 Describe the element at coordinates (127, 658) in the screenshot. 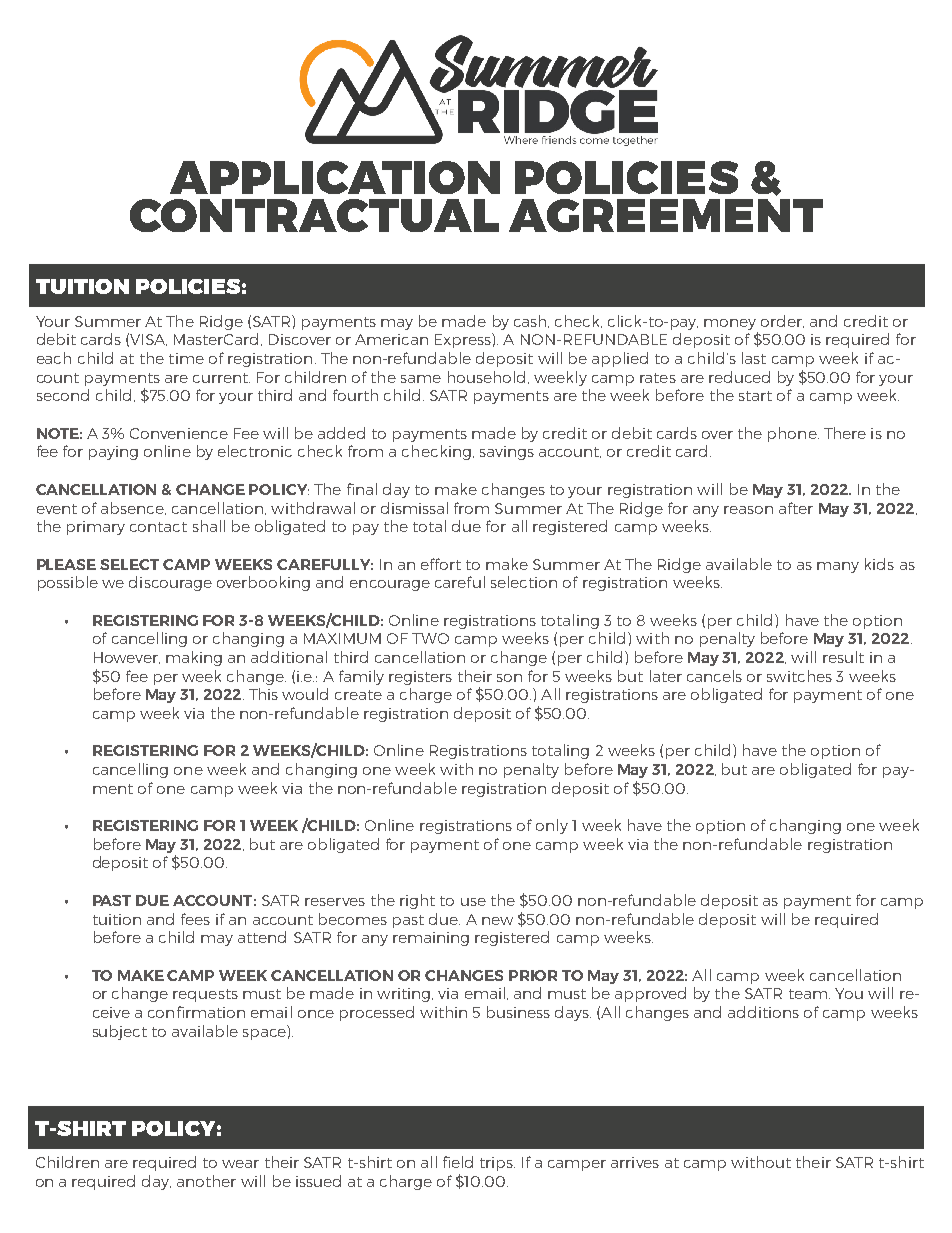

I see `However` at that location.
